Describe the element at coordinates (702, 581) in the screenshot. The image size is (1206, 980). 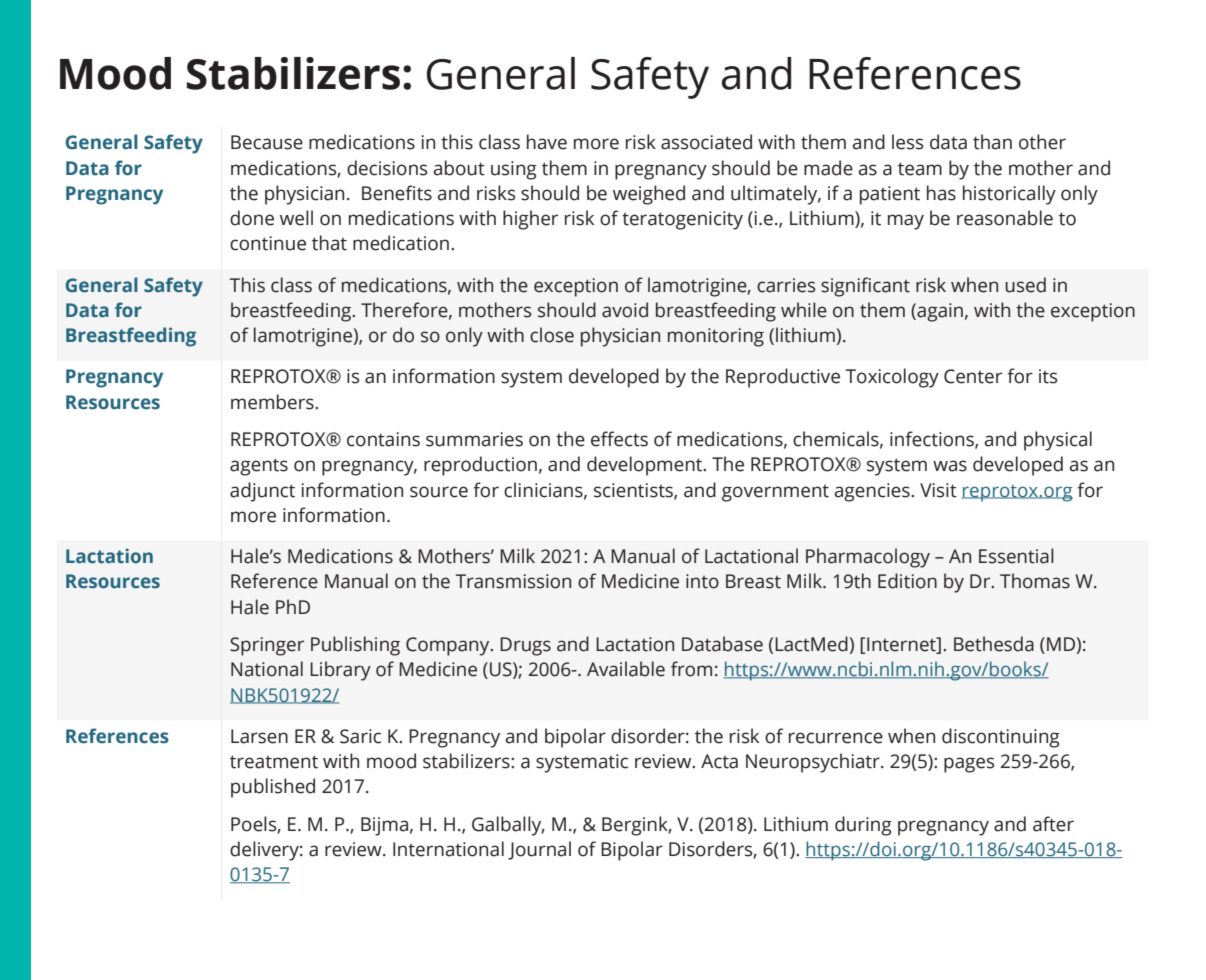
I see `into` at that location.
